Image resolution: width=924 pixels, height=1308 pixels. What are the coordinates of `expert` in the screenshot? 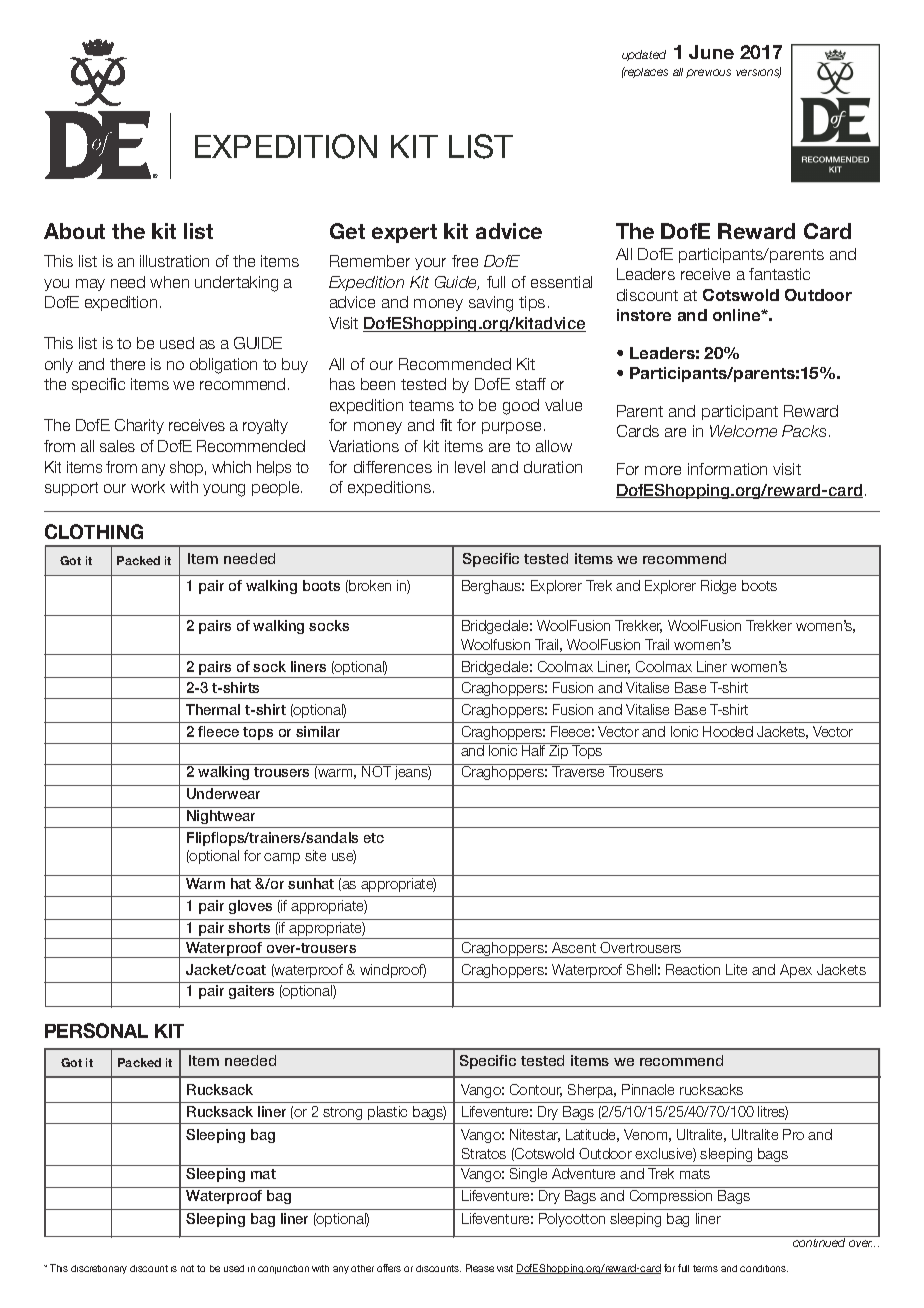 It's located at (404, 233).
